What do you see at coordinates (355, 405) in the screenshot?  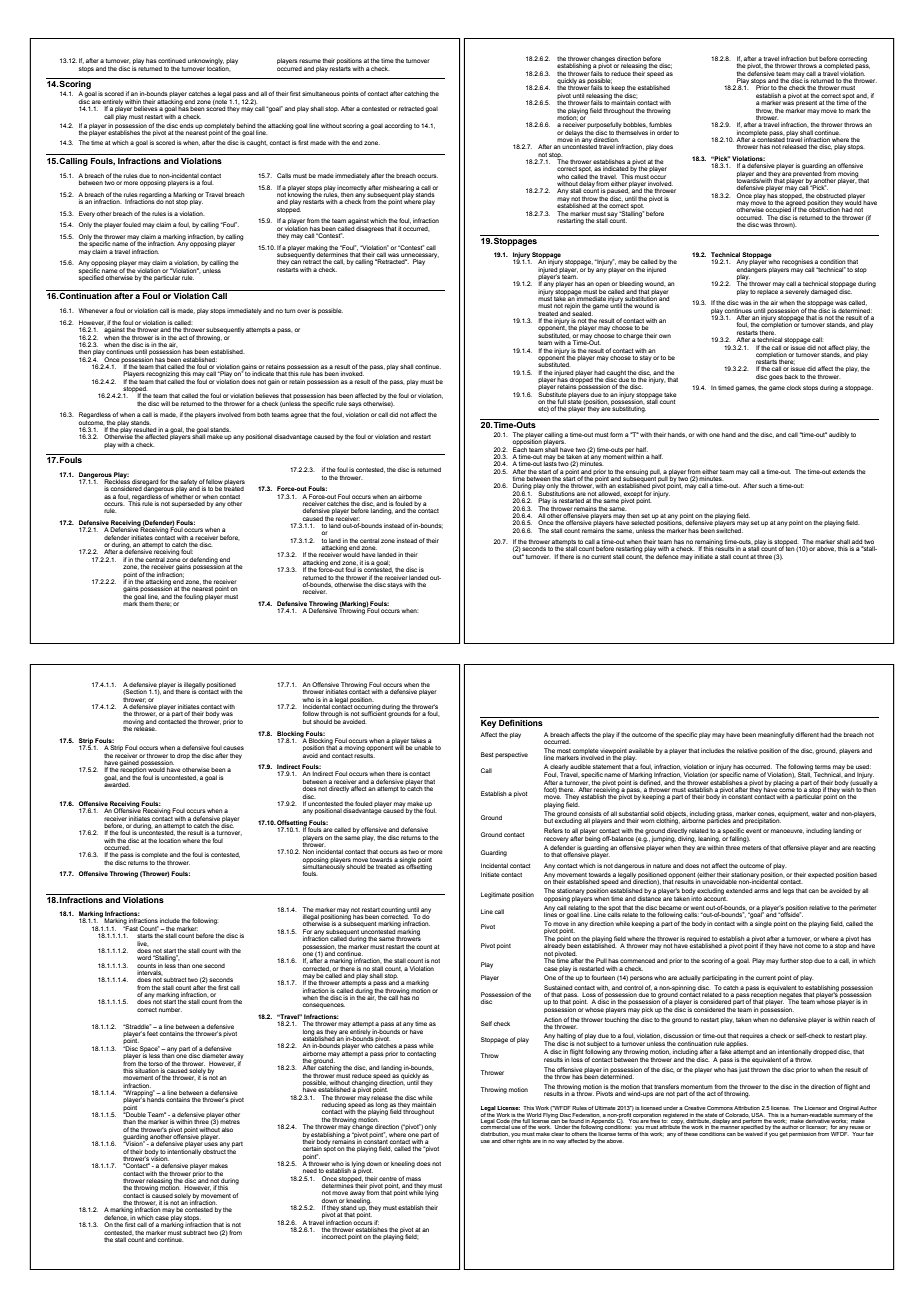 I see `says` at bounding box center [355, 405].
